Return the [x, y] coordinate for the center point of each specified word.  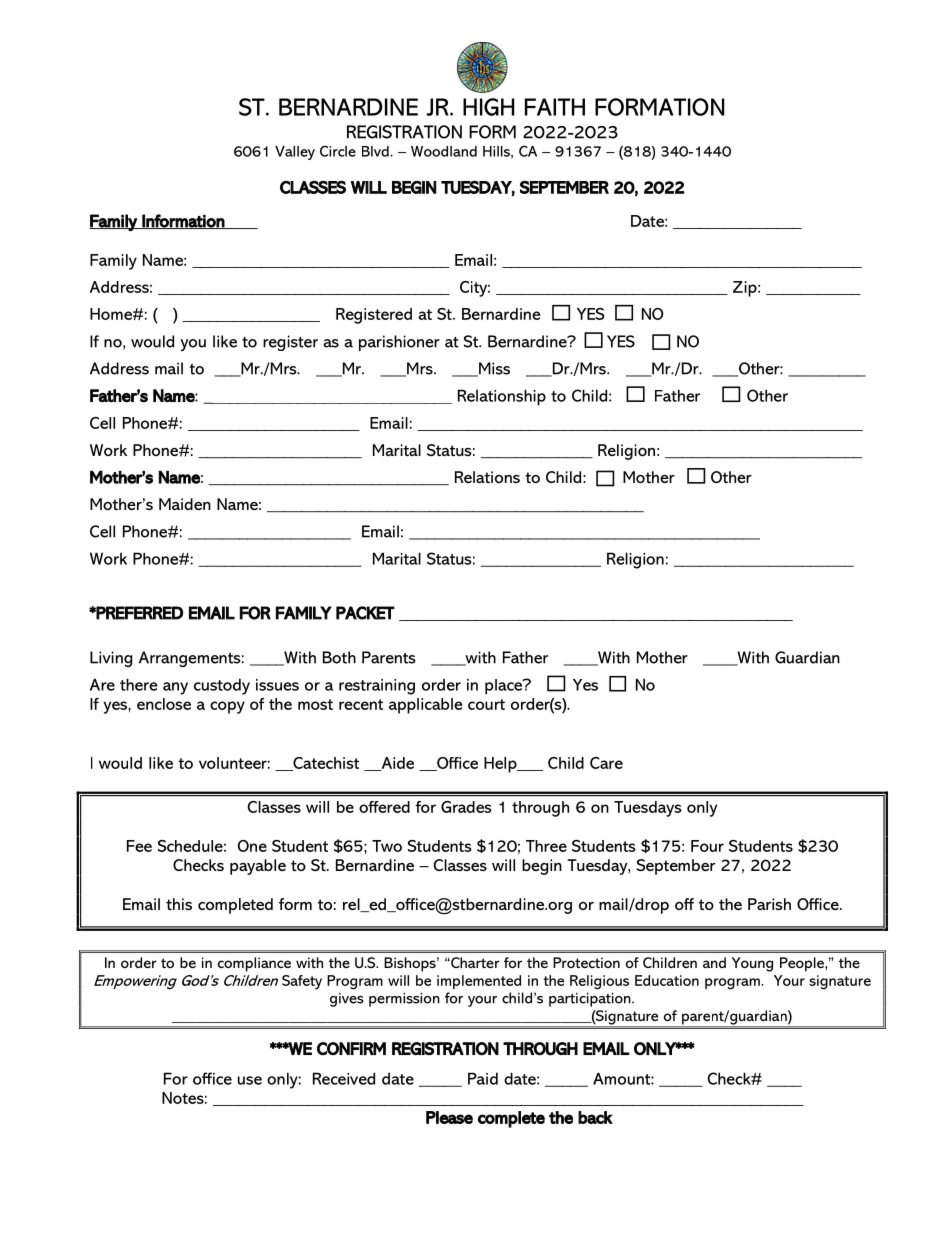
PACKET [365, 613]
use [250, 1080]
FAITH [555, 107]
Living [111, 659]
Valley [295, 153]
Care [606, 763]
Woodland [444, 151]
